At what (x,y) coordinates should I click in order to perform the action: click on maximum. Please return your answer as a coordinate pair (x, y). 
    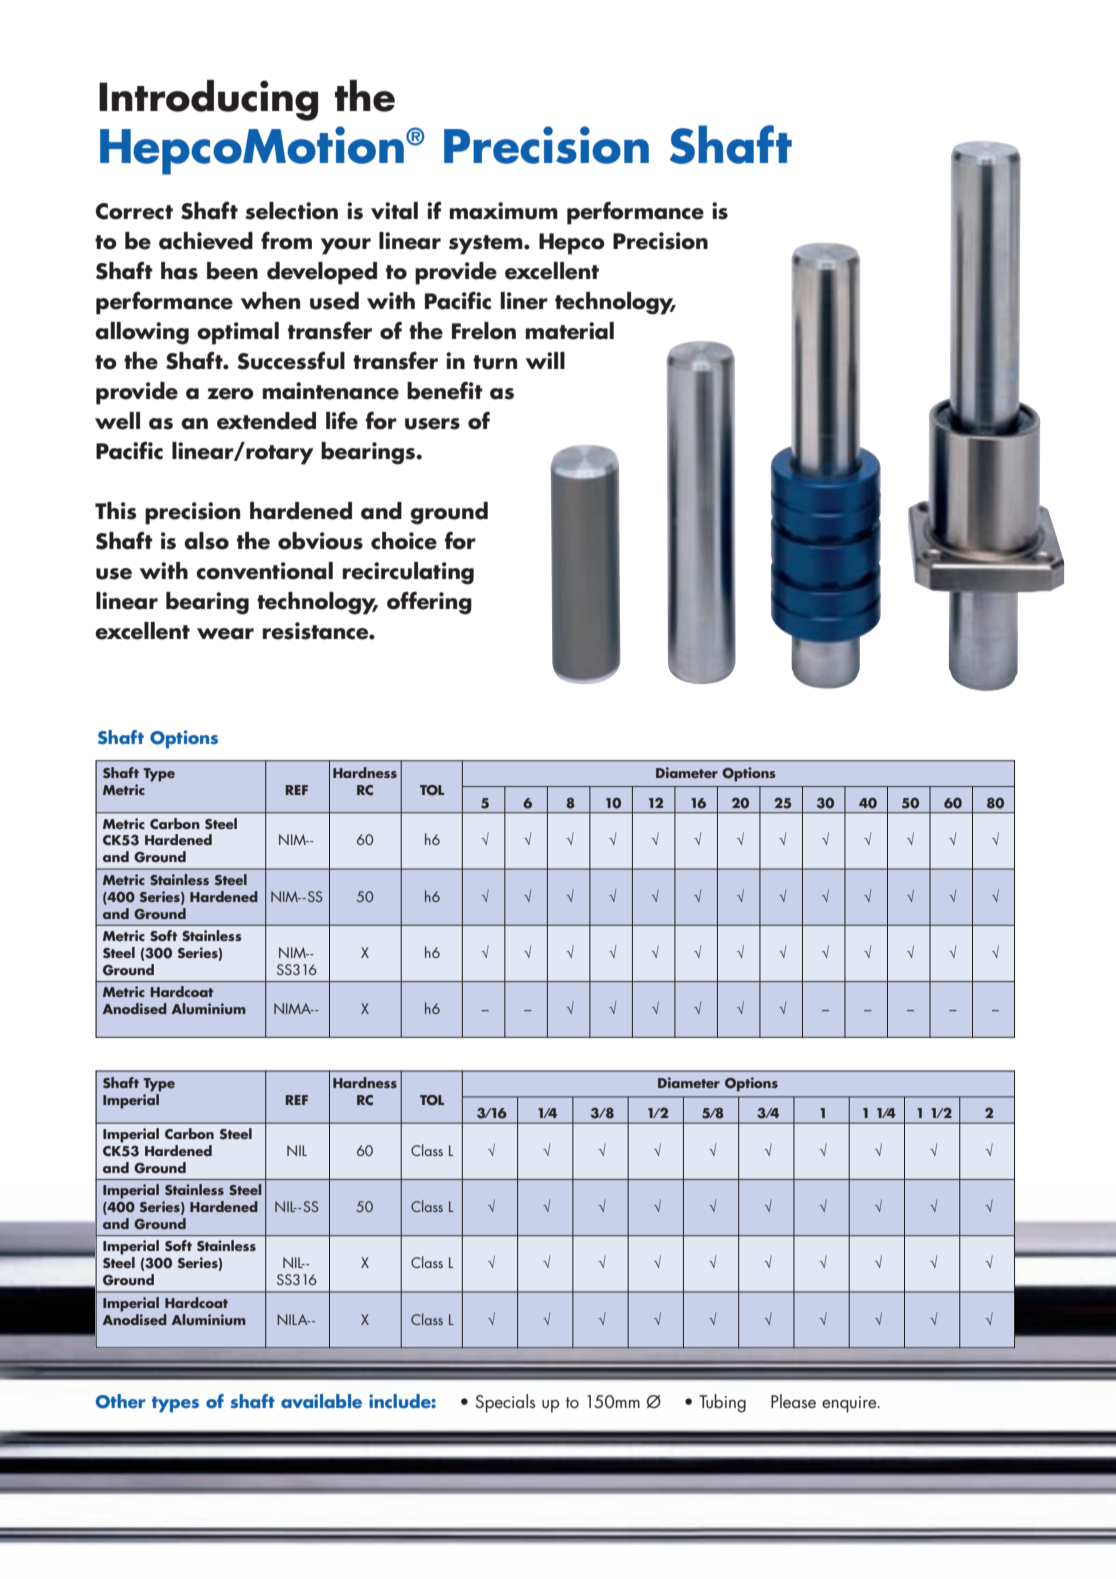
    Looking at the image, I should click on (503, 211).
